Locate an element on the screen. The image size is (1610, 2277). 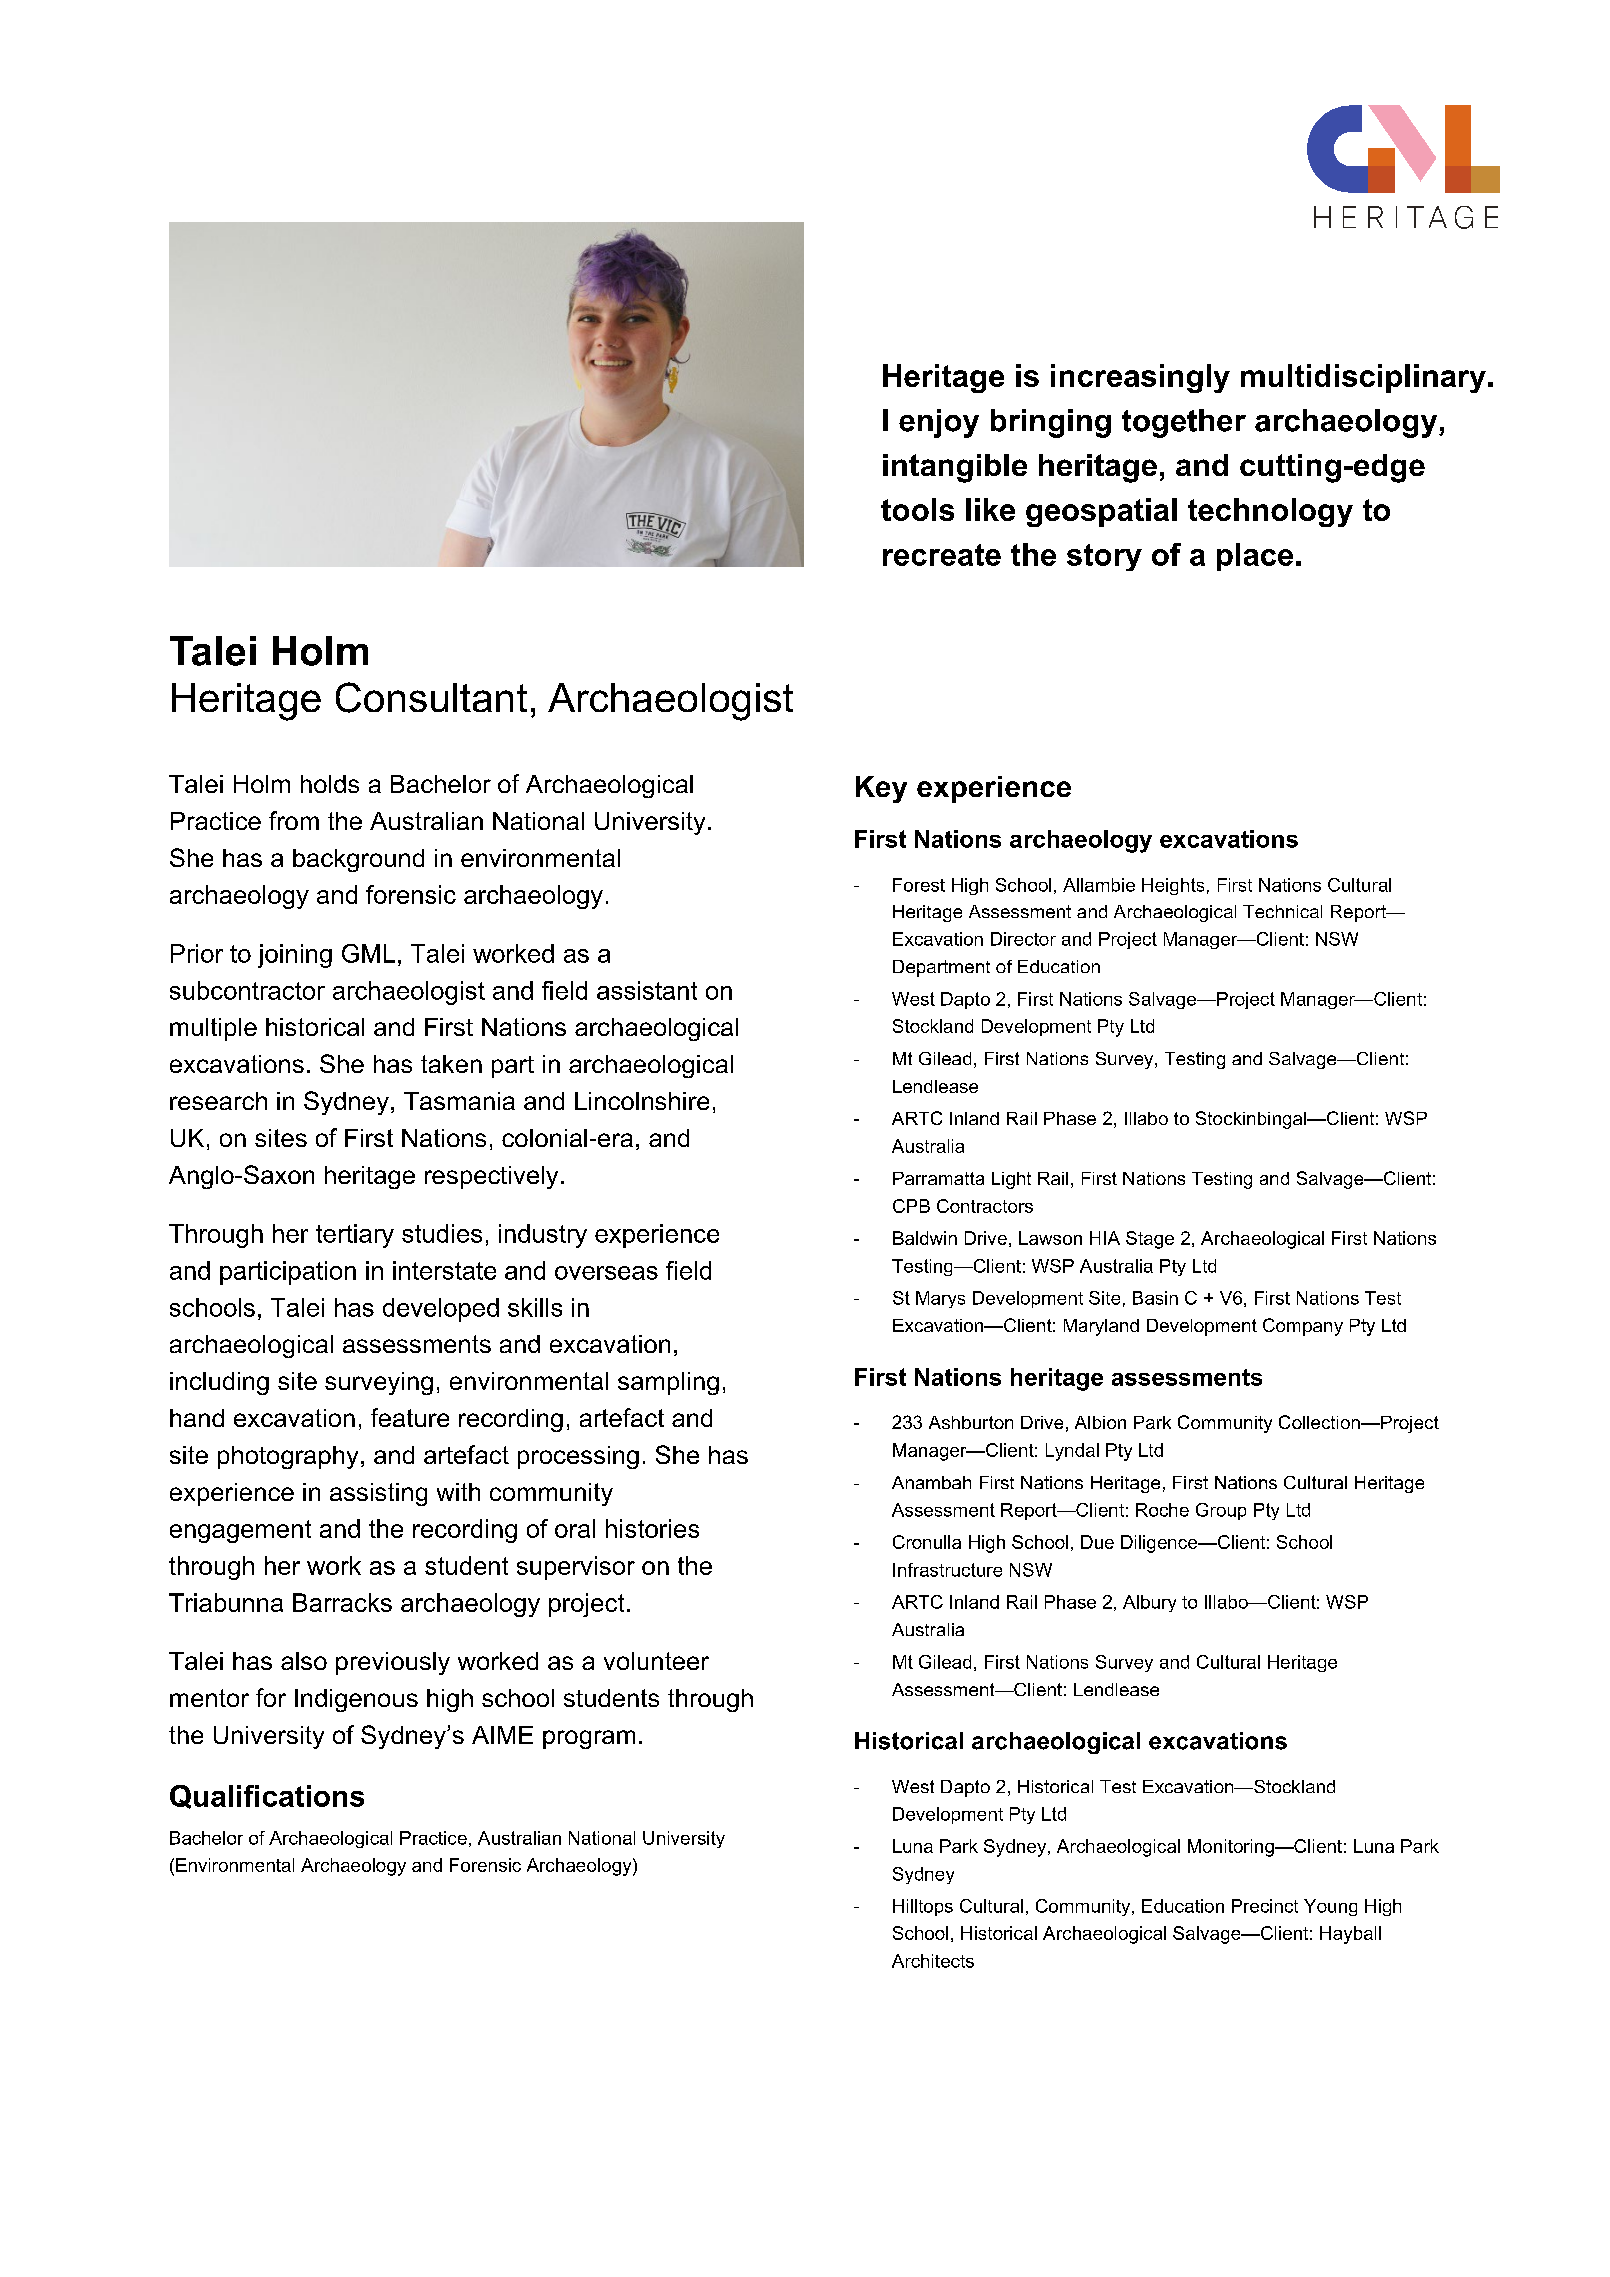
Forest is located at coordinates (919, 885).
